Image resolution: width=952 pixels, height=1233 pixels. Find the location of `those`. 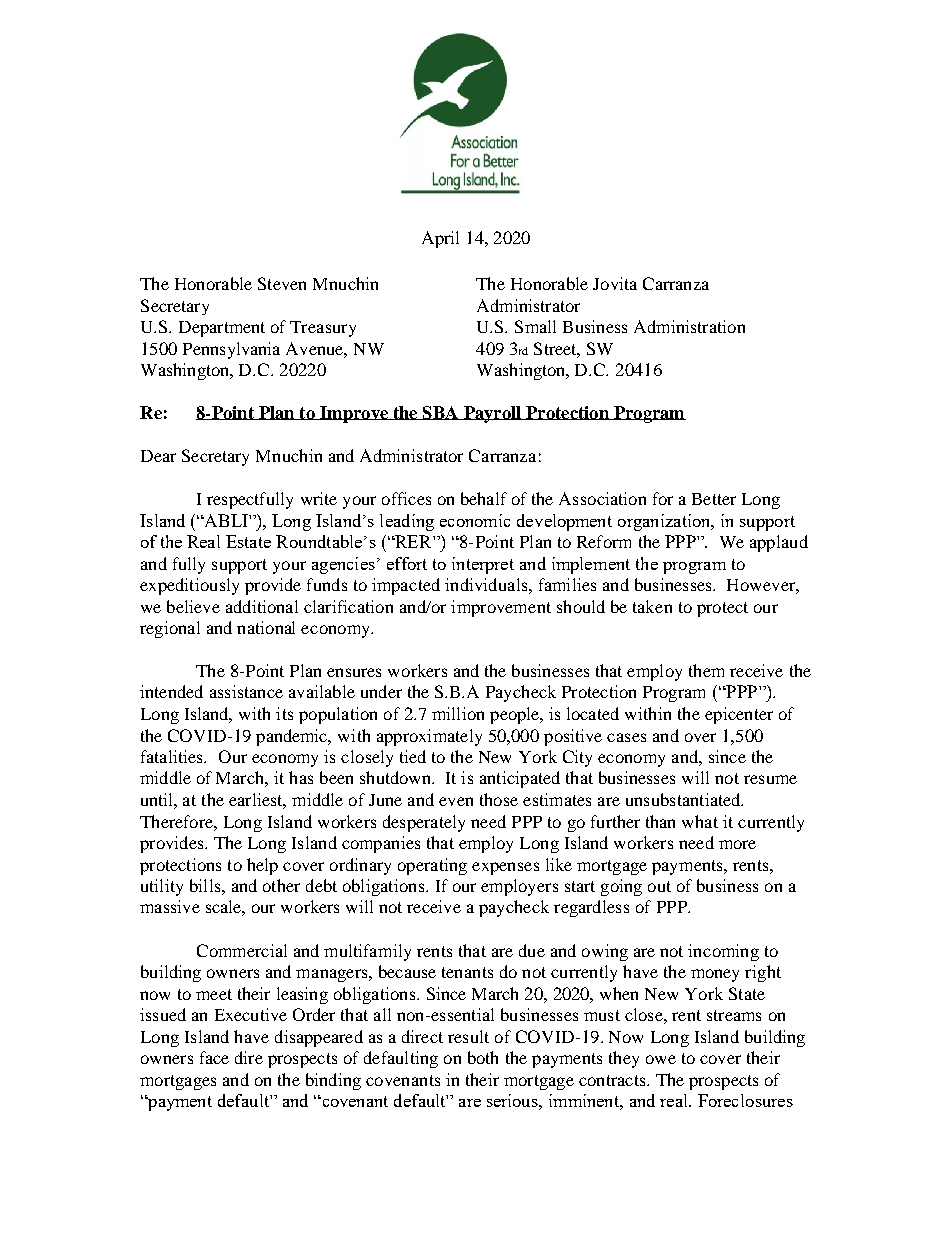

those is located at coordinates (499, 799).
